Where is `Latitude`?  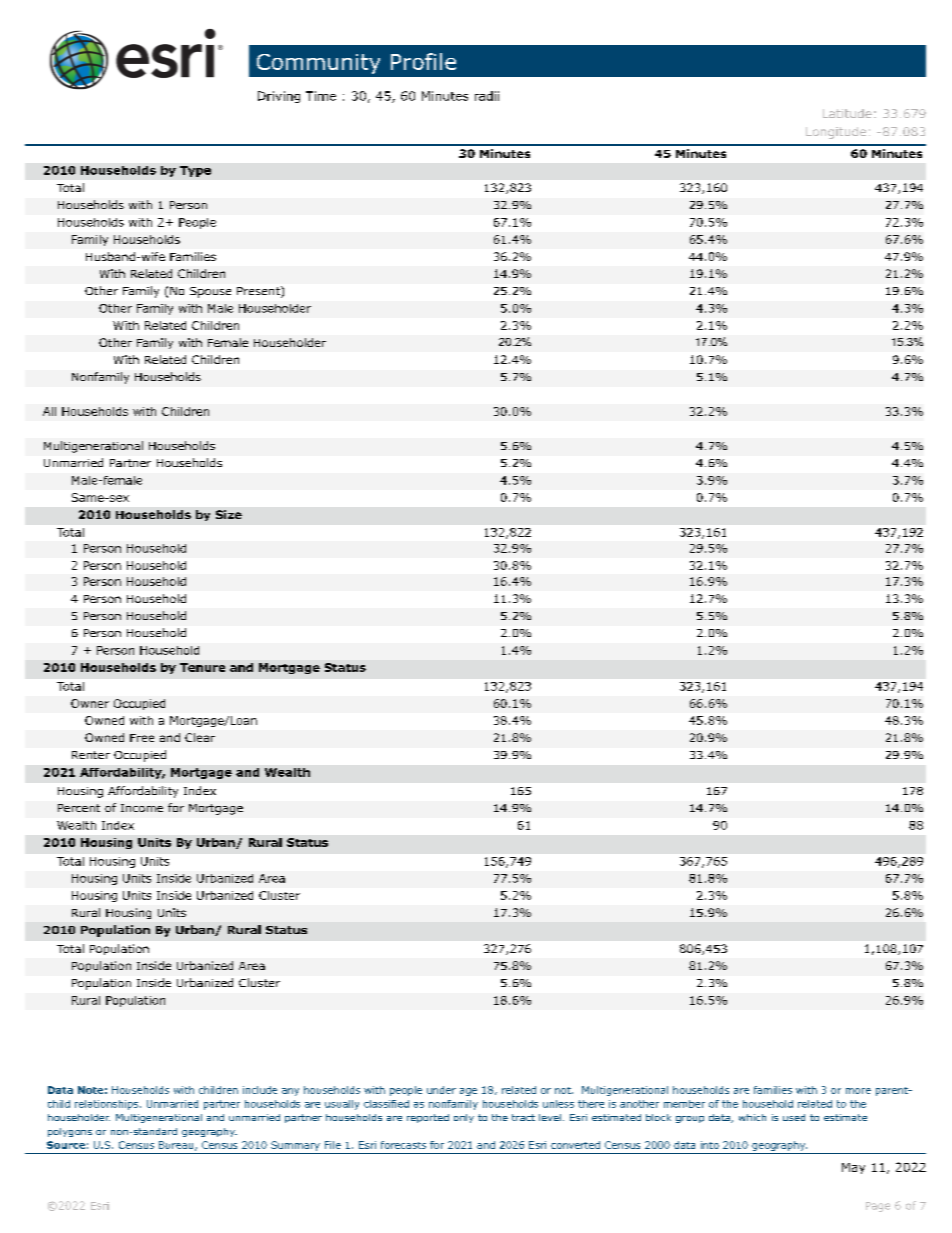 Latitude is located at coordinates (847, 113).
